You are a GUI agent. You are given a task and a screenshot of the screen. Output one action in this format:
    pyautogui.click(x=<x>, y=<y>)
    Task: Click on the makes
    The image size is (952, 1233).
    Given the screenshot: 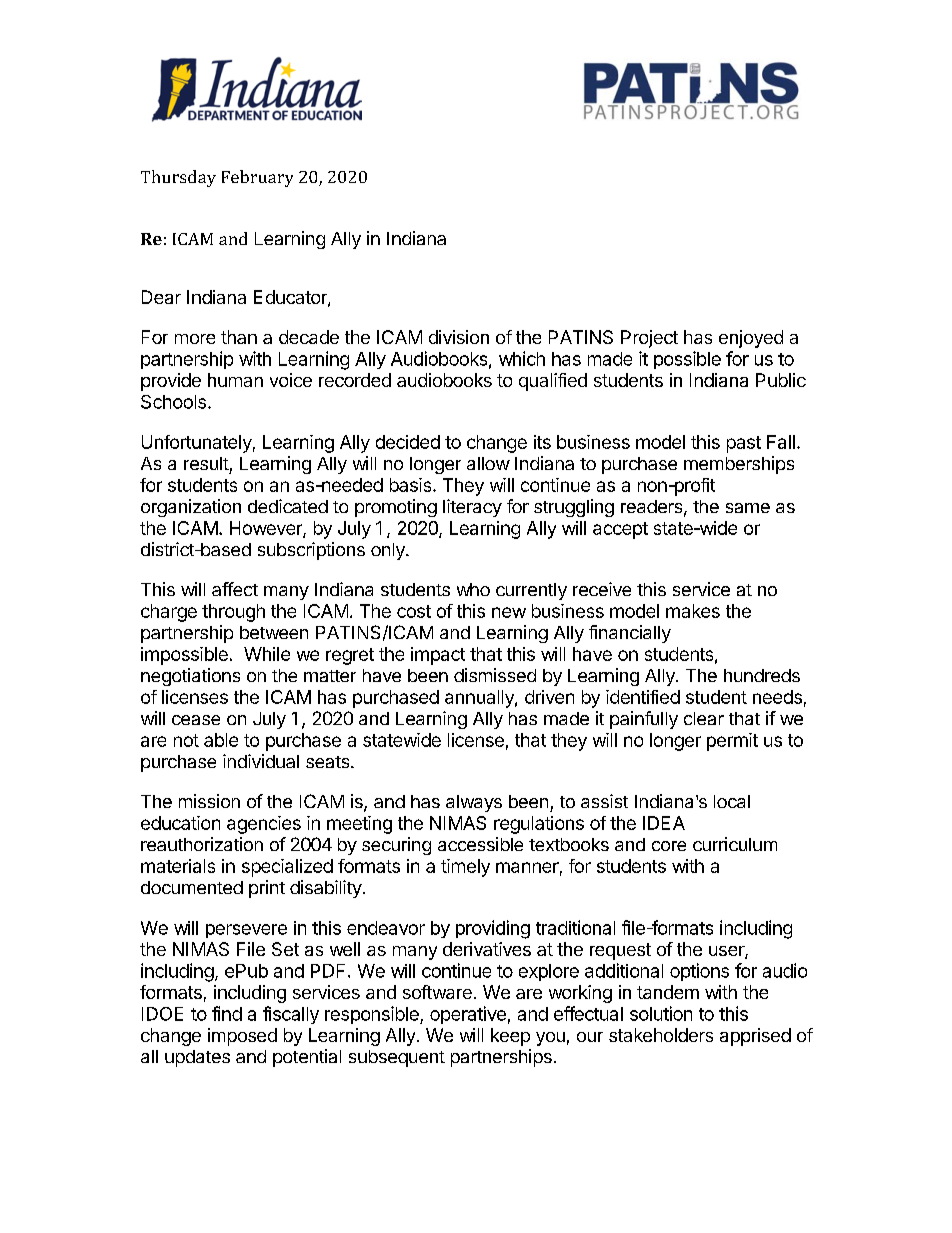 What is the action you would take?
    pyautogui.click(x=693, y=611)
